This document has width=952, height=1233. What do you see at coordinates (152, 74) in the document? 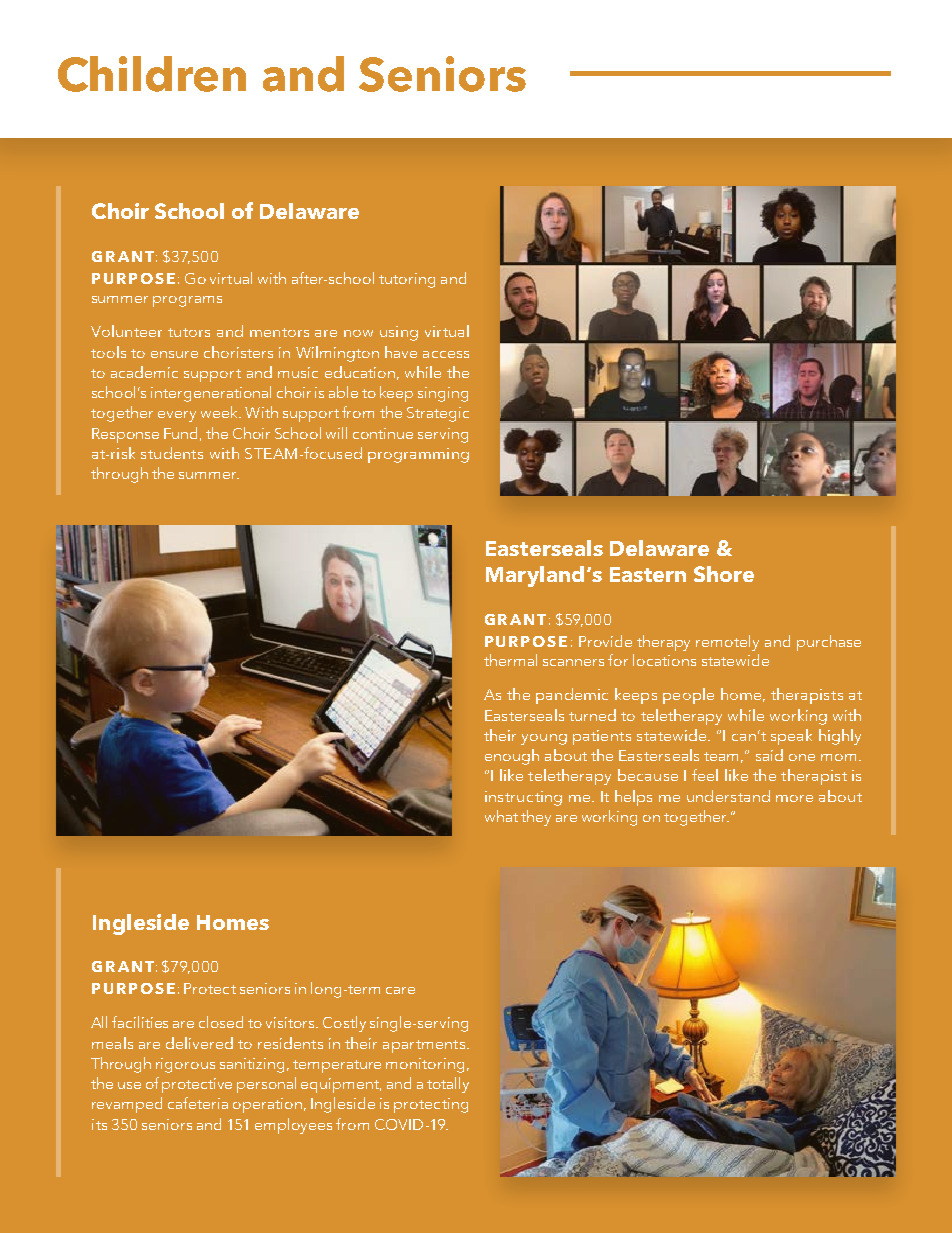
I see `Children` at bounding box center [152, 74].
